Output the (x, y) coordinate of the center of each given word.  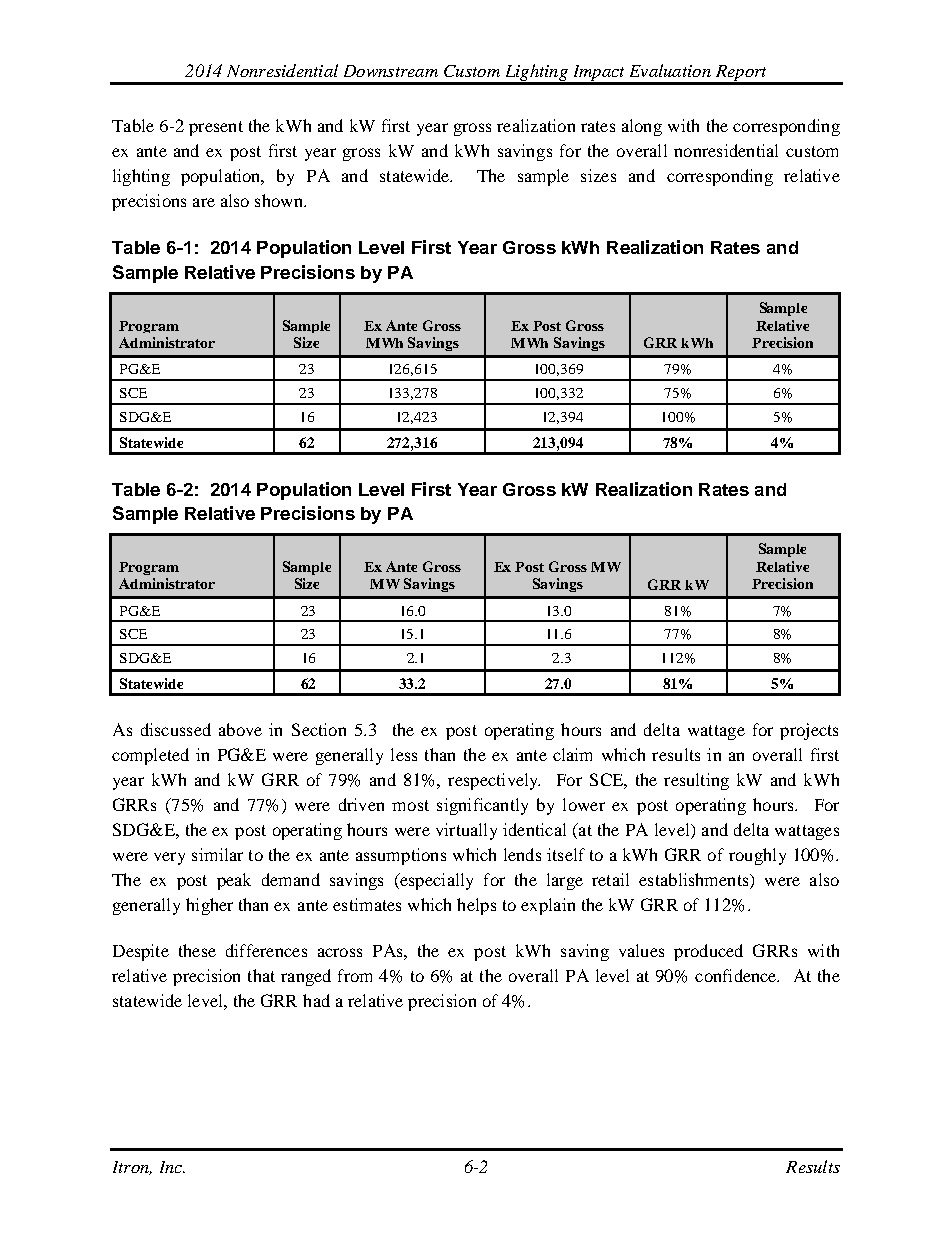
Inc (172, 1167)
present (216, 128)
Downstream (391, 71)
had (316, 1000)
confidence (737, 975)
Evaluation (670, 70)
